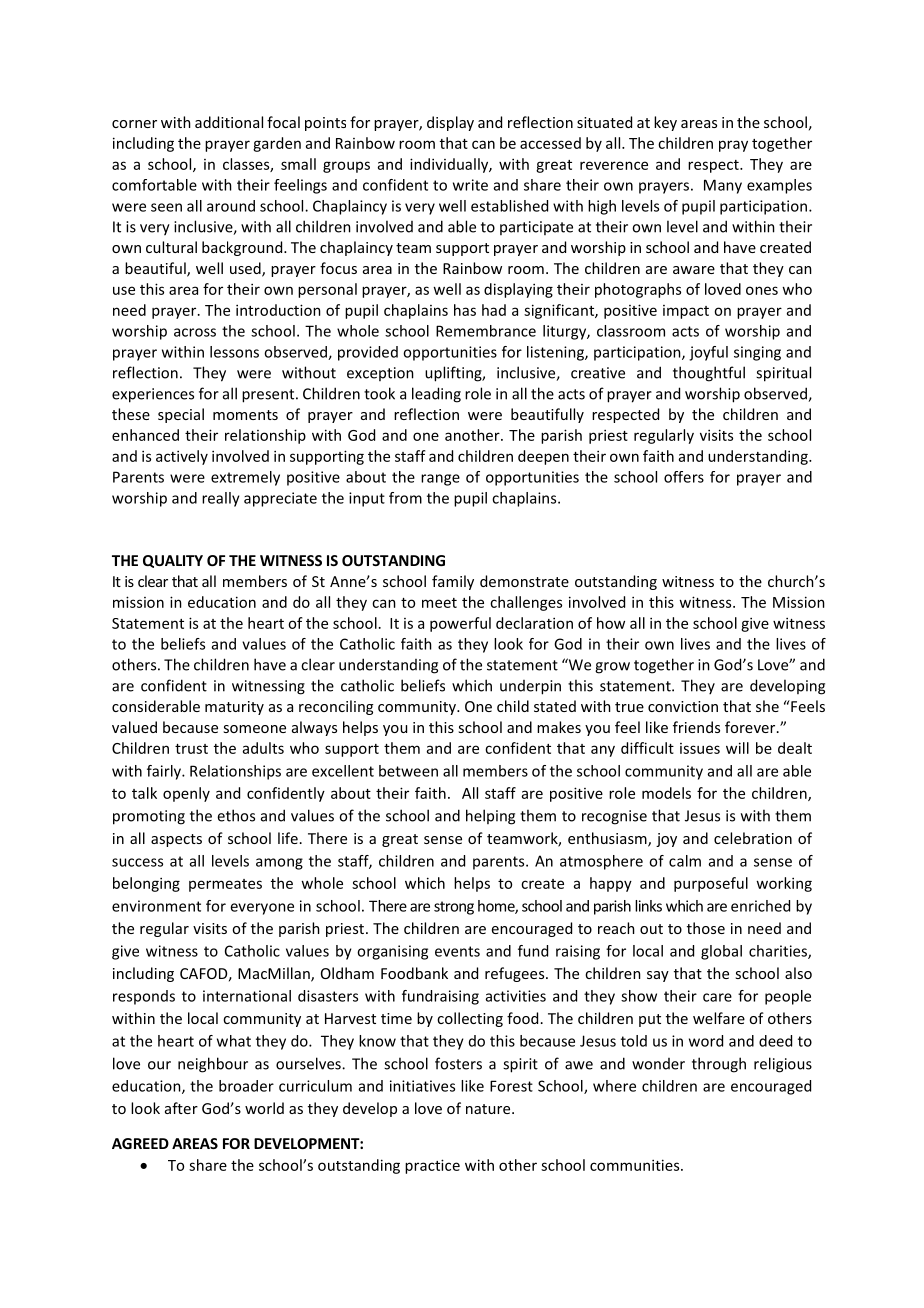 Image resolution: width=924 pixels, height=1308 pixels. I want to click on write, so click(470, 185).
